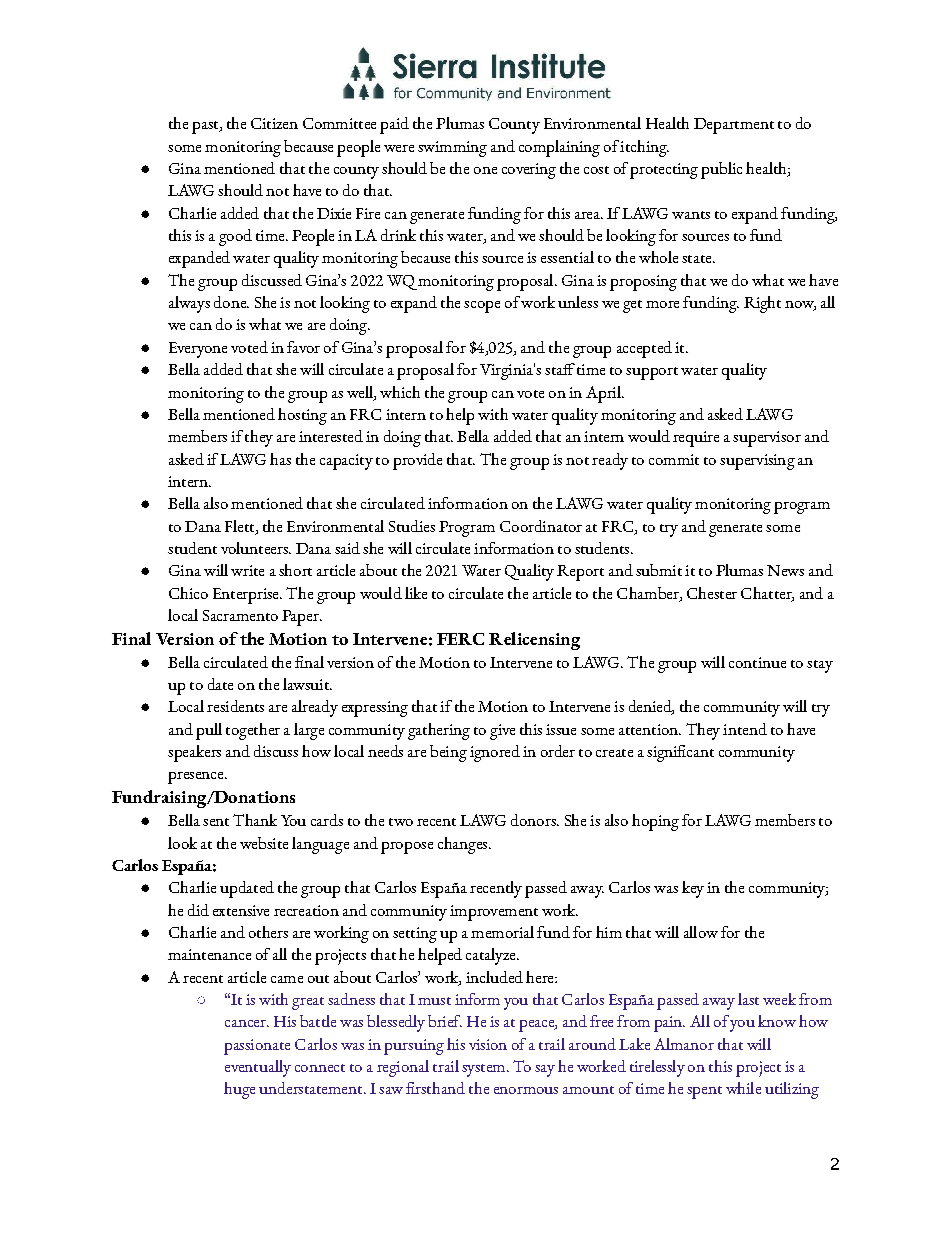 The height and width of the image is (1233, 952). Describe the element at coordinates (258, 1068) in the image. I see `eventually` at that location.
